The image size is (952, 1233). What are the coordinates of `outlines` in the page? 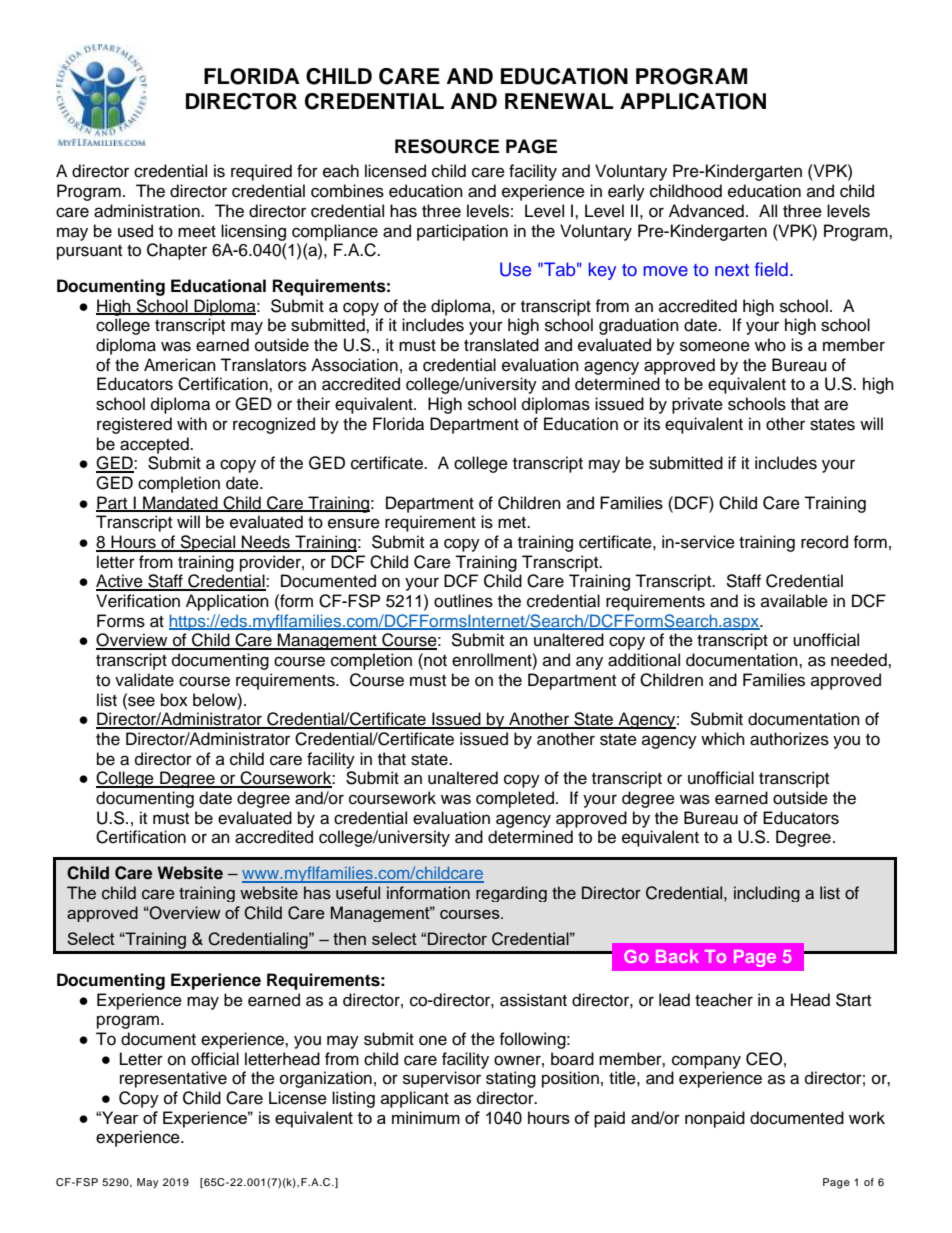 It's located at (463, 601).
